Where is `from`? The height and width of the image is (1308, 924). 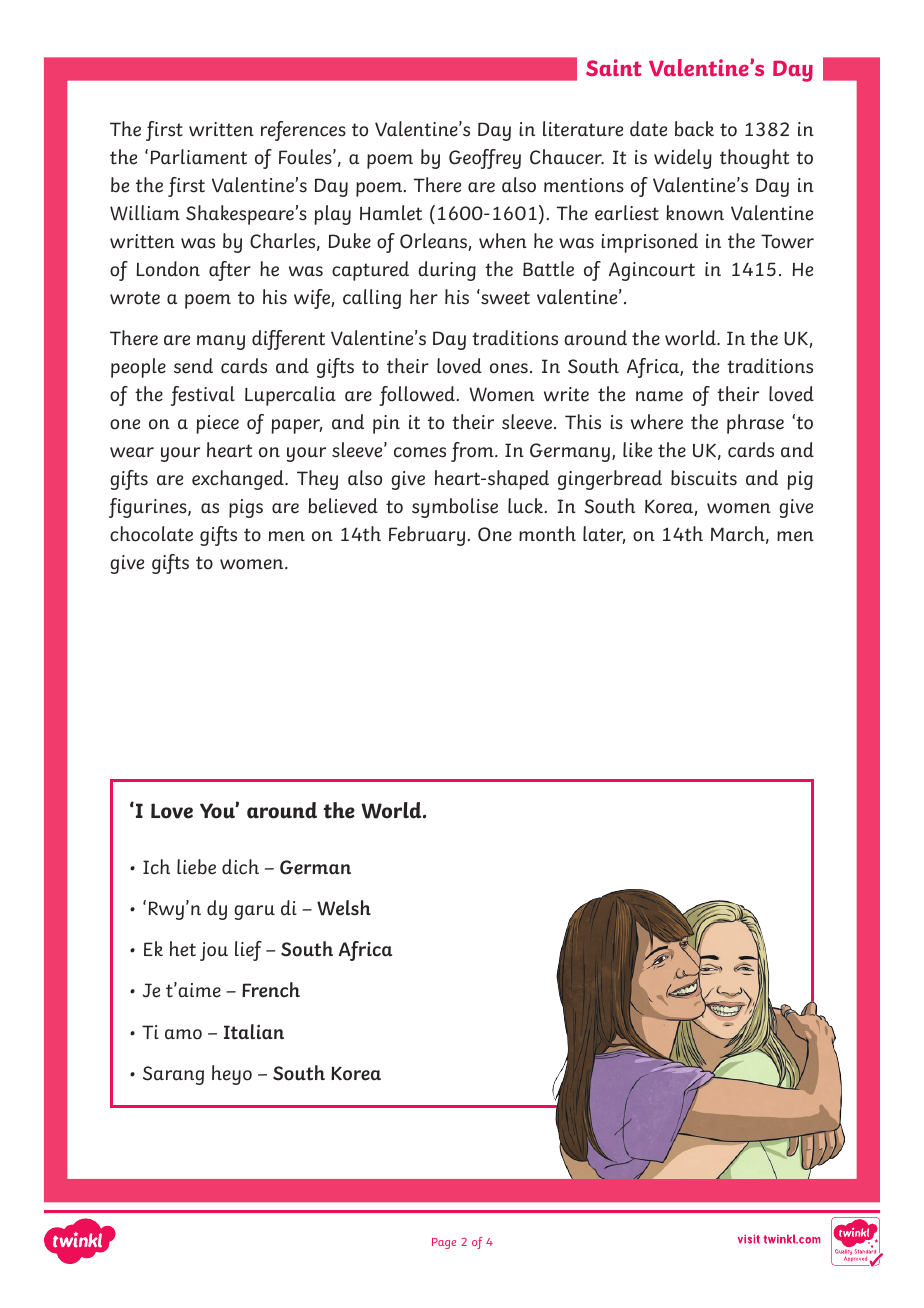 from is located at coordinates (473, 452).
